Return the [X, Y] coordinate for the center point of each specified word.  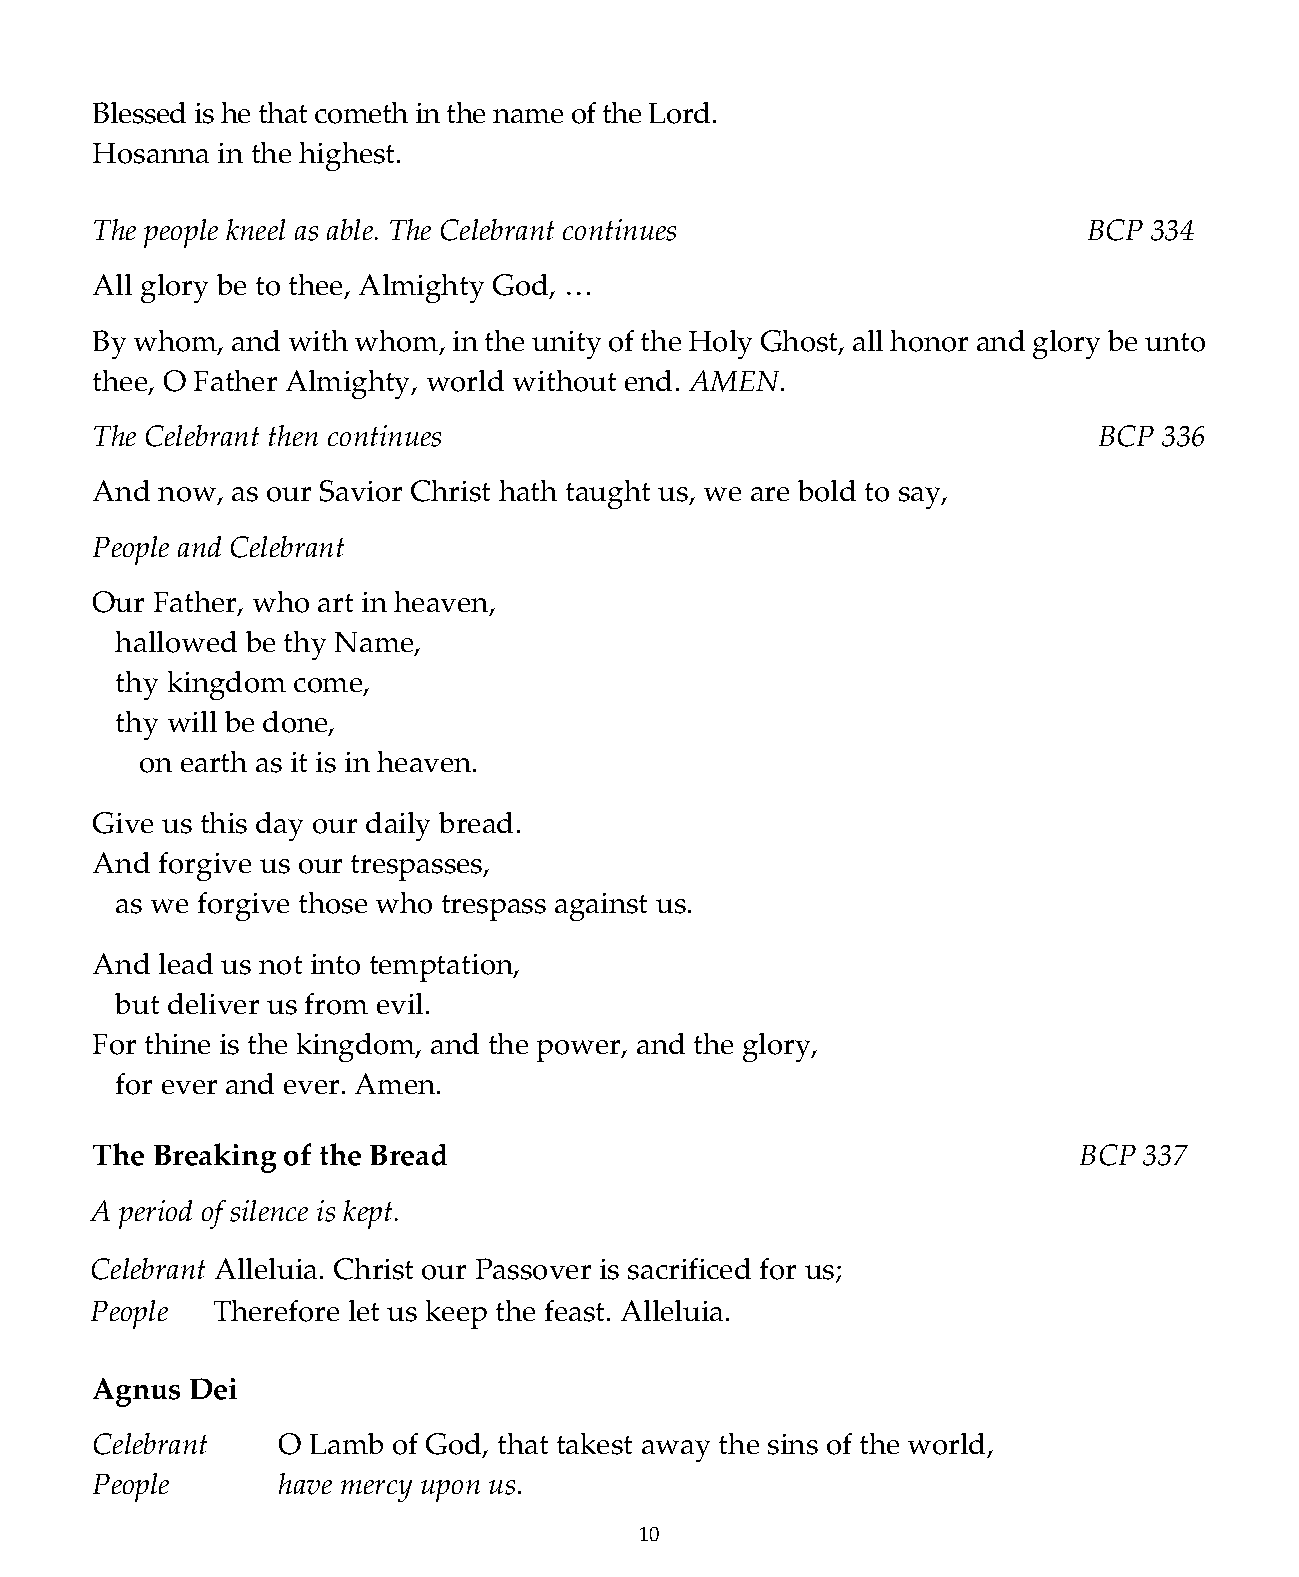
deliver [213, 1003]
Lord [679, 113]
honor [929, 341]
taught [608, 494]
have [305, 1484]
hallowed [176, 642]
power [580, 1051]
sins [793, 1444]
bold [827, 491]
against [601, 907]
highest [348, 156]
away [676, 1451]
